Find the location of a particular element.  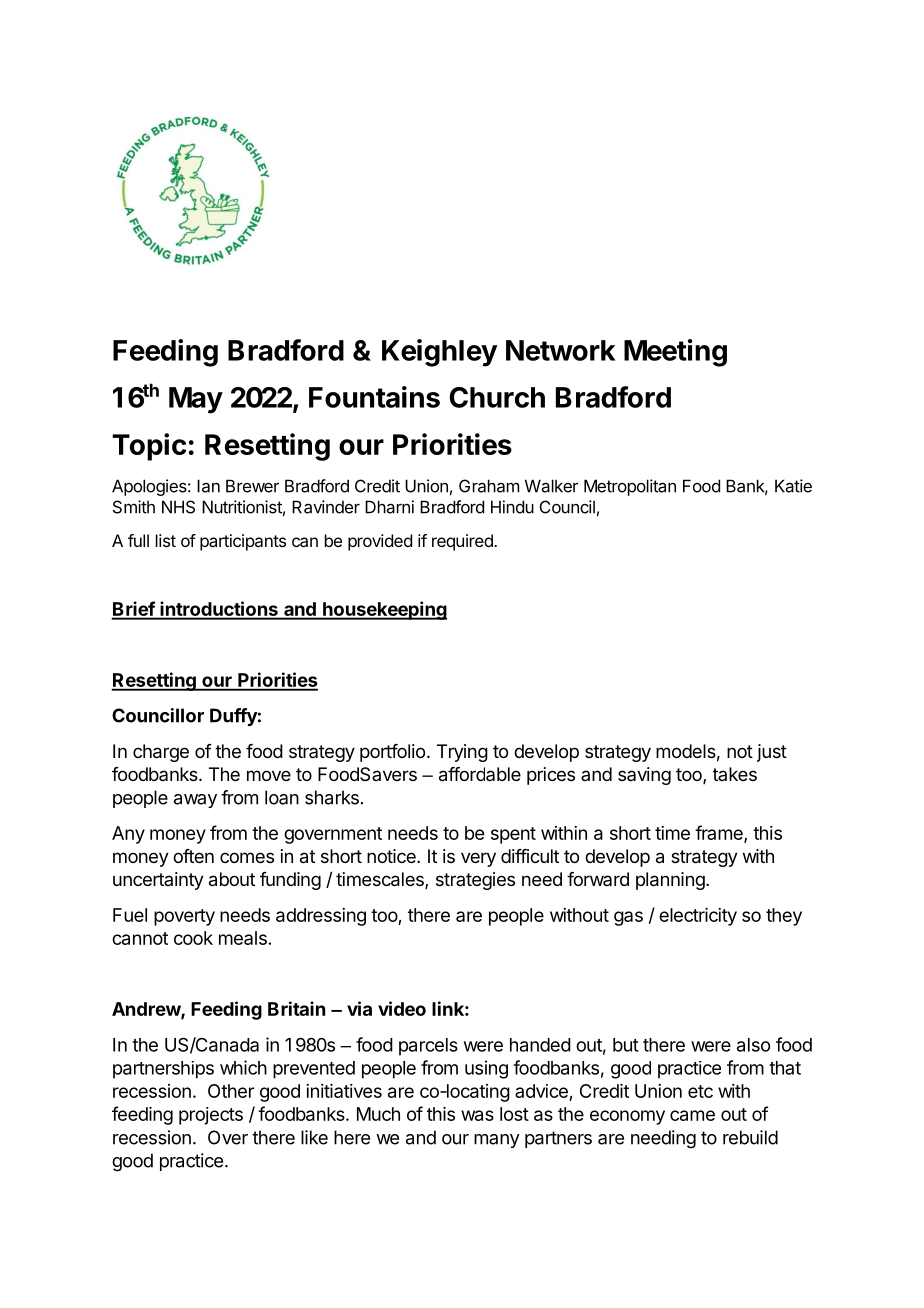

participants is located at coordinates (243, 542).
